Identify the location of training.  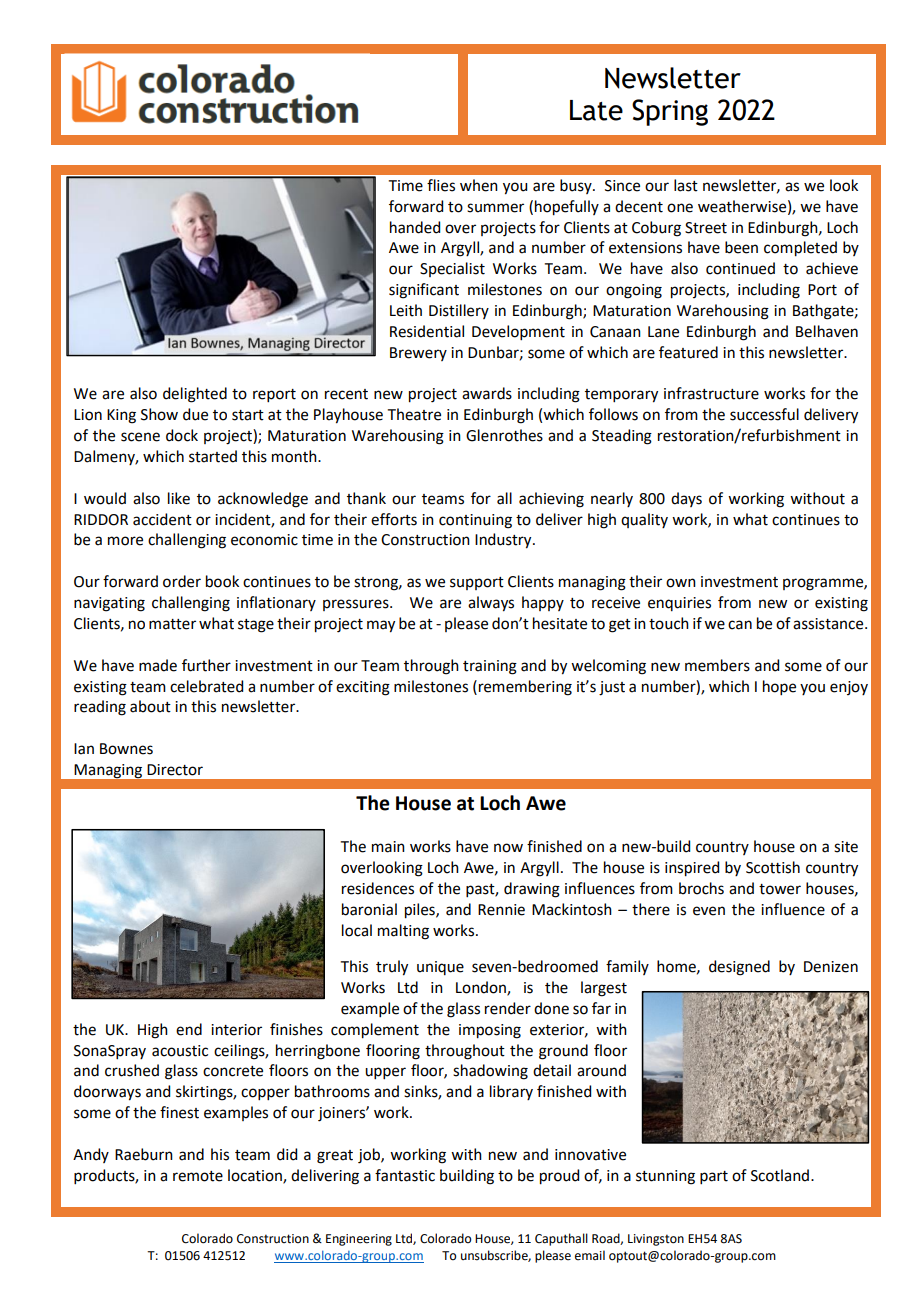
(490, 667).
